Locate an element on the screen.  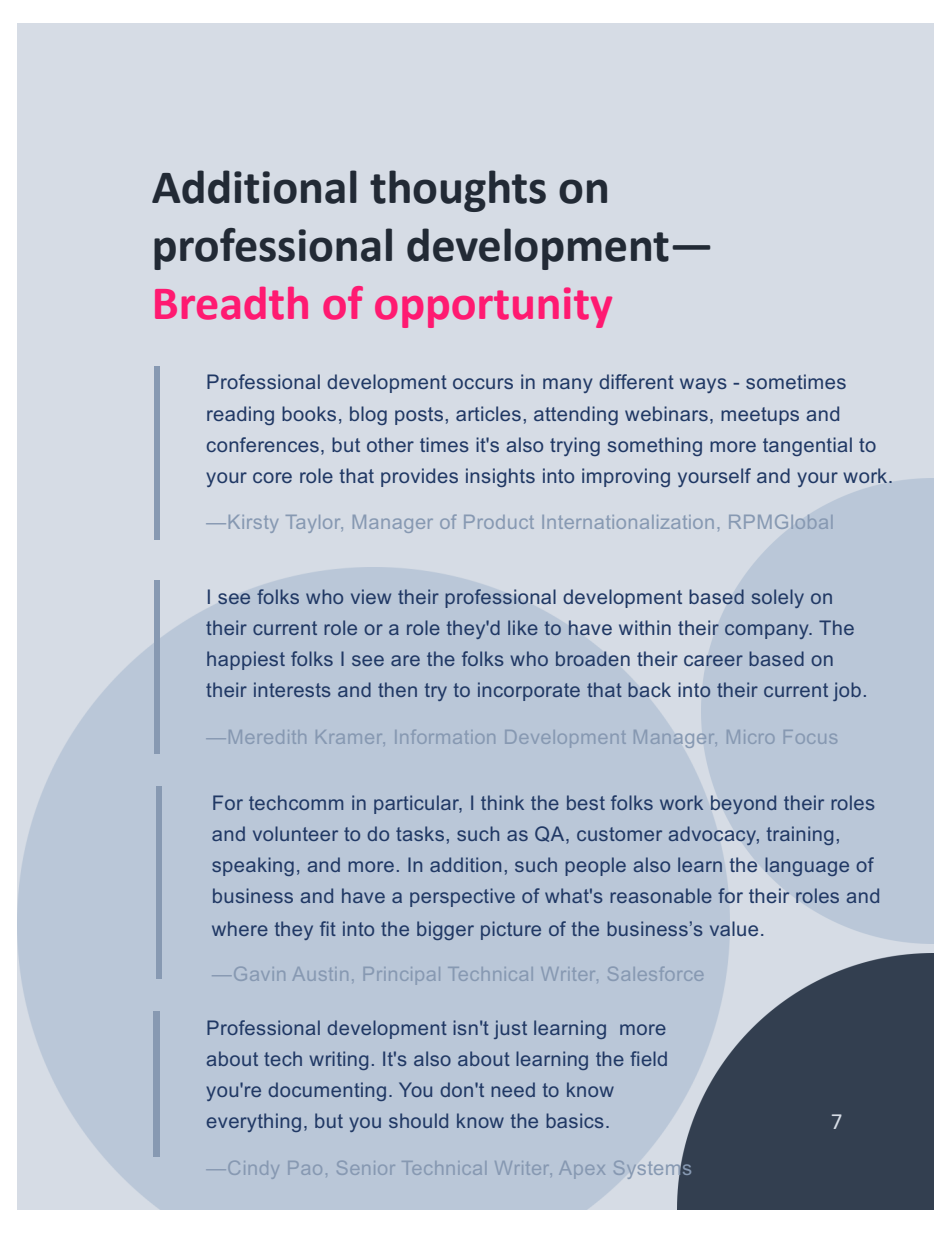
documenting is located at coordinates (327, 1091).
